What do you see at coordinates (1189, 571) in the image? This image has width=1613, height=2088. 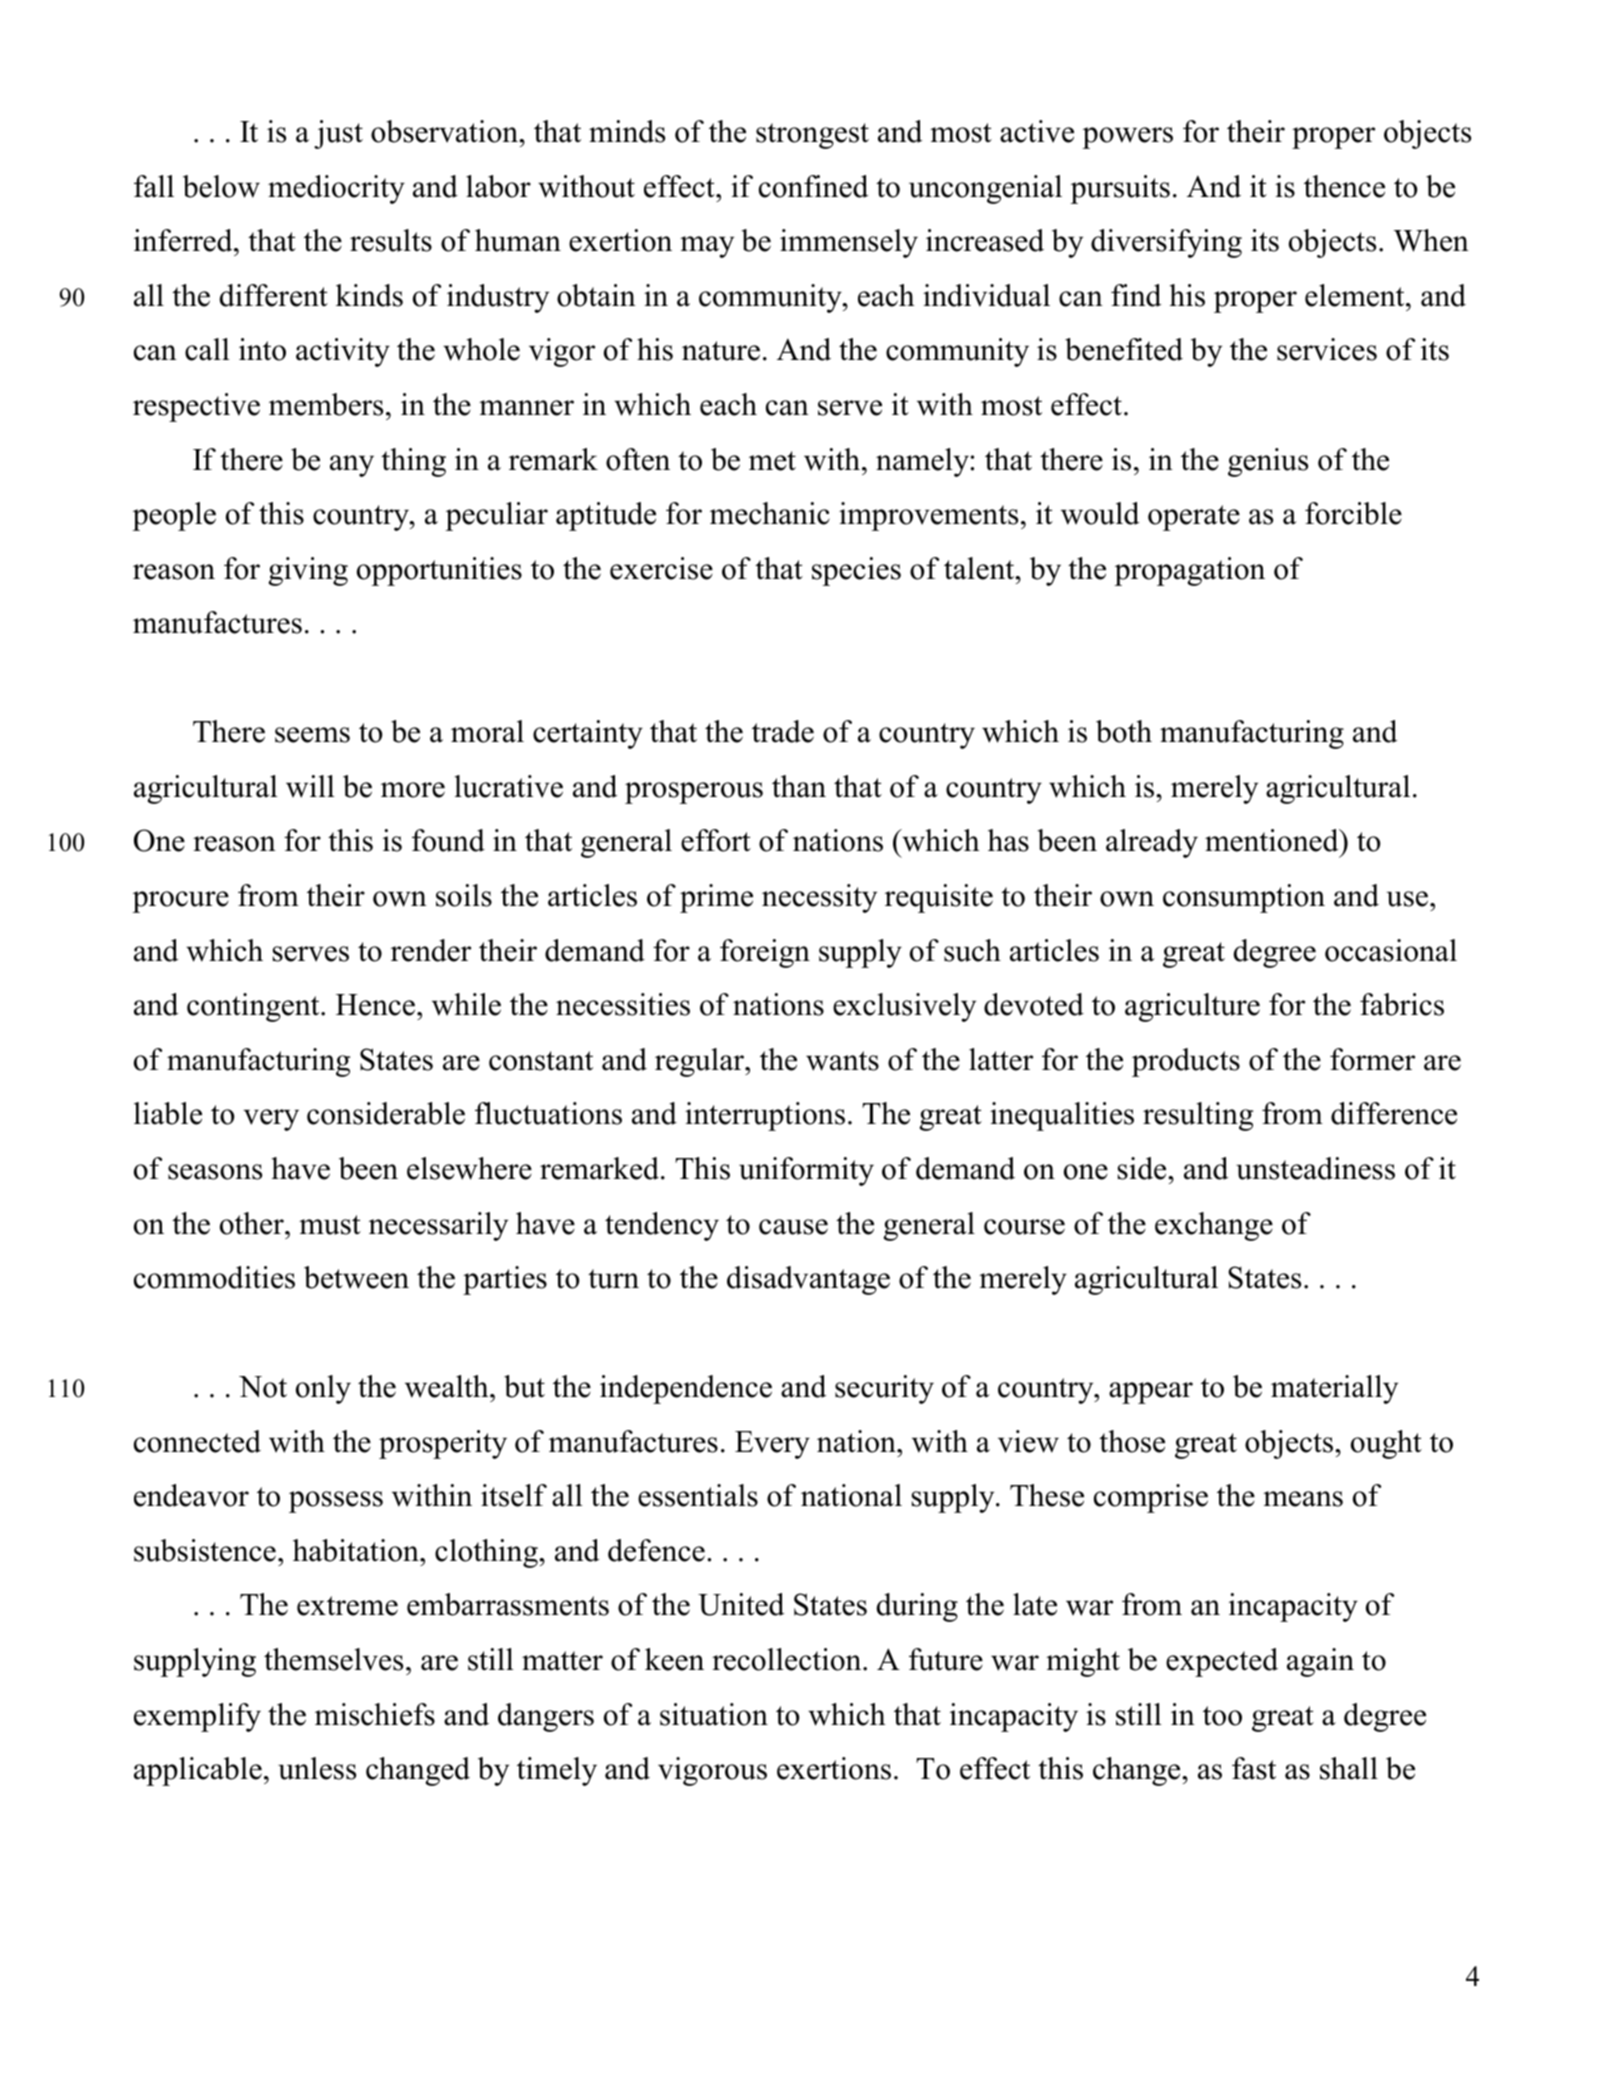 I see `propagation` at bounding box center [1189, 571].
